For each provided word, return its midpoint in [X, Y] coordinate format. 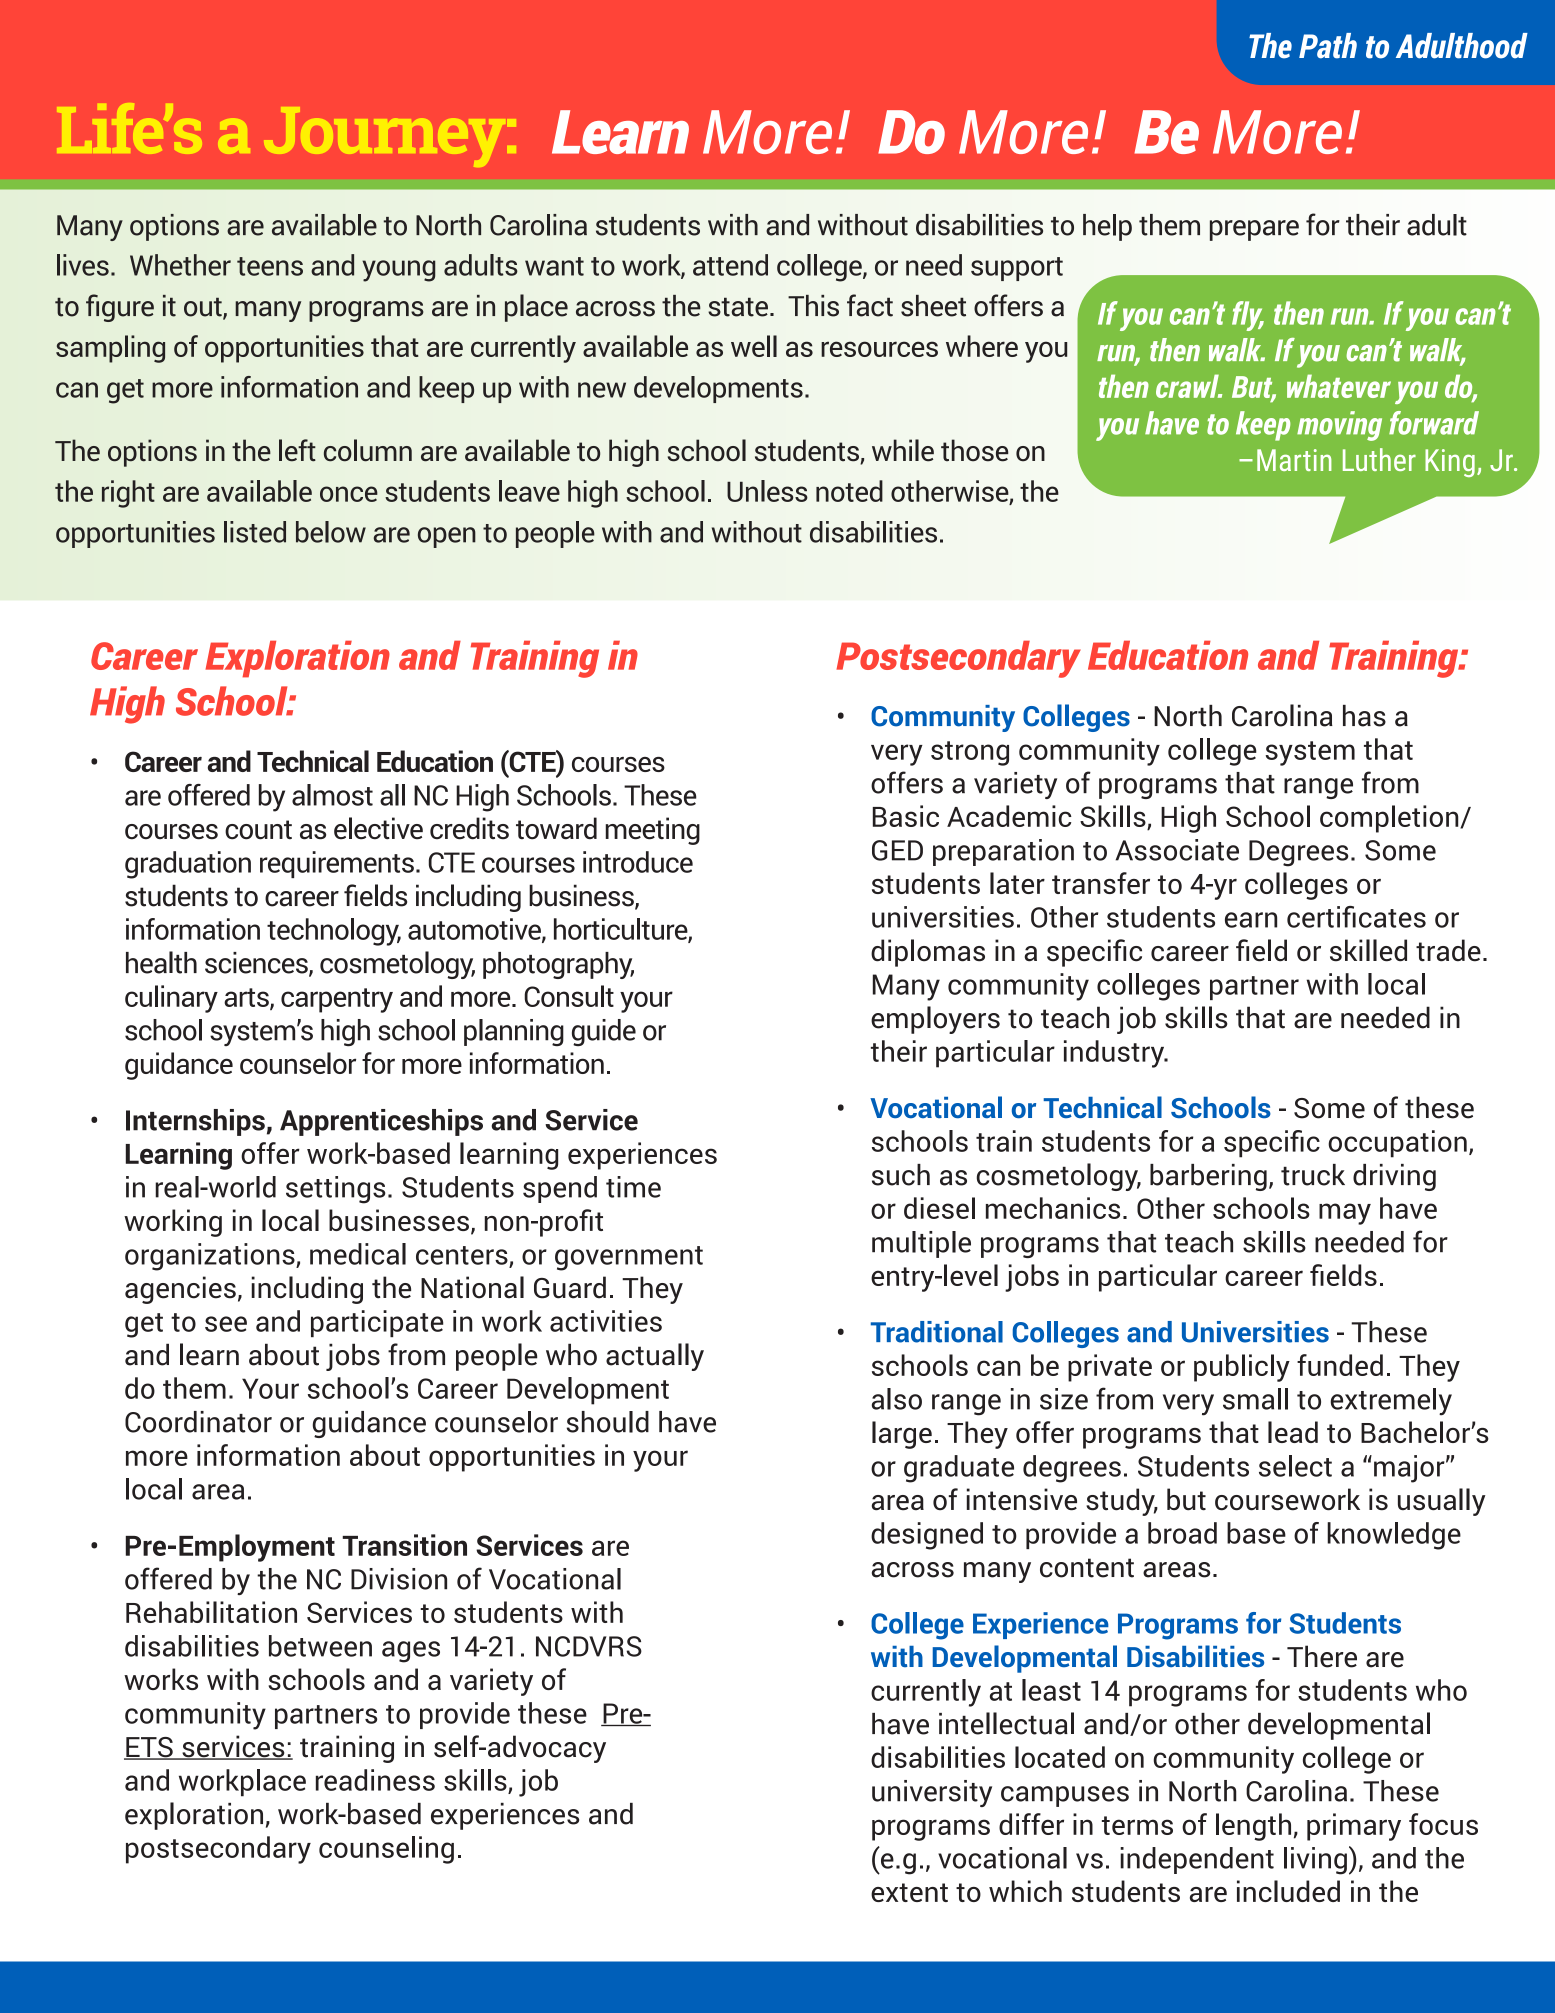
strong [970, 753]
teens [270, 266]
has [1364, 716]
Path [1328, 46]
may [1345, 1214]
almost [332, 795]
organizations [211, 1257]
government [629, 1258]
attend [730, 265]
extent [909, 1892]
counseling [386, 1850]
